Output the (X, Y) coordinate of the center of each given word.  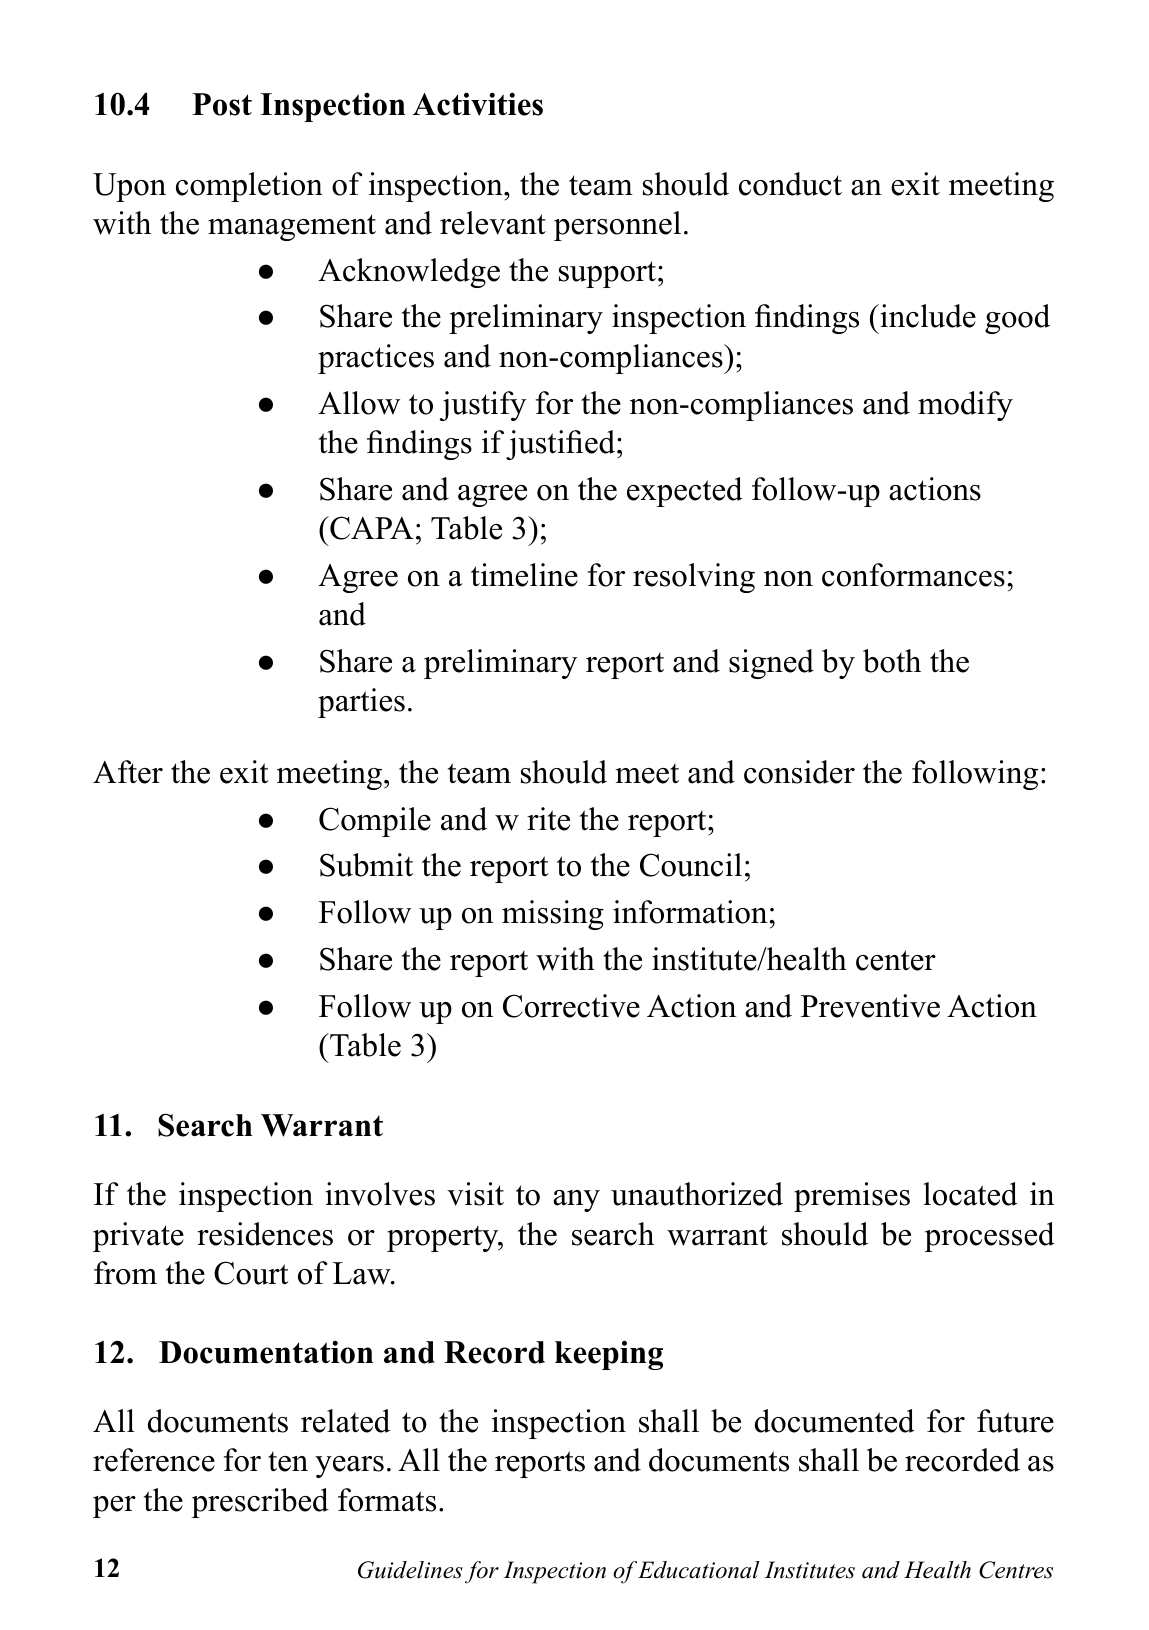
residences (265, 1234)
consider (799, 772)
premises (852, 1197)
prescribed (260, 1503)
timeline (524, 575)
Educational (698, 1570)
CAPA (371, 528)
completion (249, 187)
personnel (617, 226)
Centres (1016, 1570)
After (128, 772)
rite (548, 819)
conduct (790, 184)
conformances (913, 575)
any (576, 1201)
